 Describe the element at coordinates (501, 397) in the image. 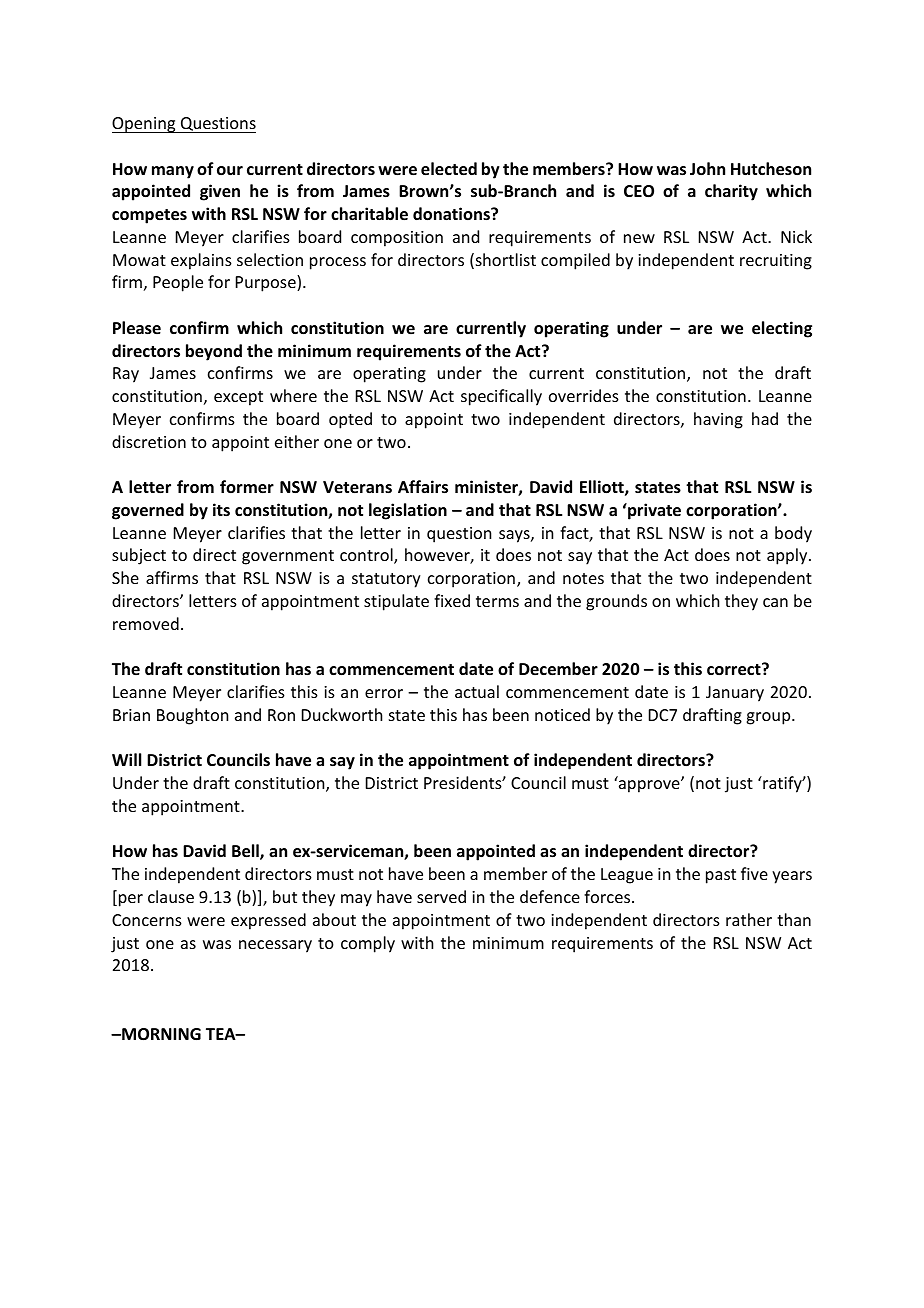

I see `specifically` at that location.
